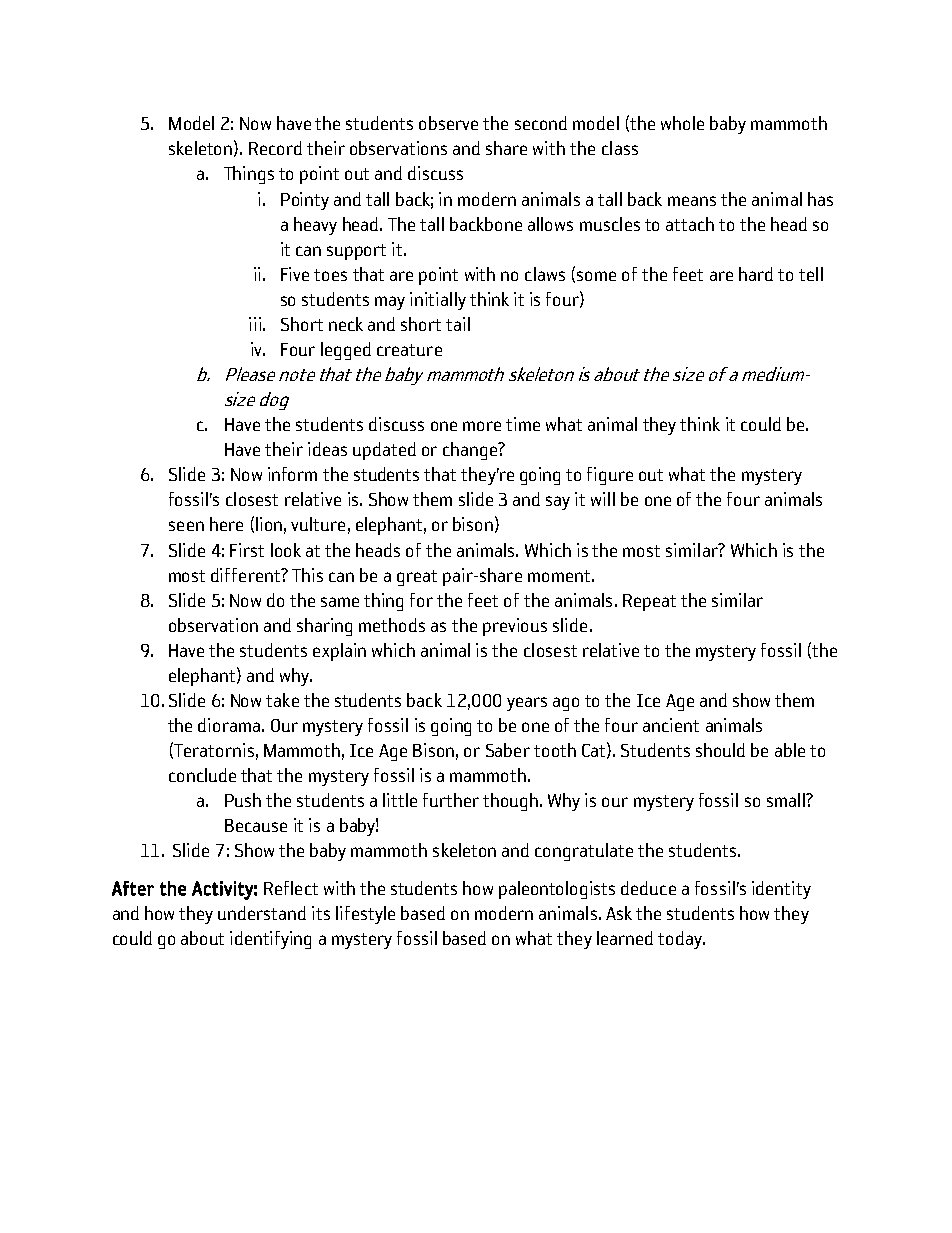 This document has width=952, height=1233. Describe the element at coordinates (282, 700) in the document. I see `take` at that location.
